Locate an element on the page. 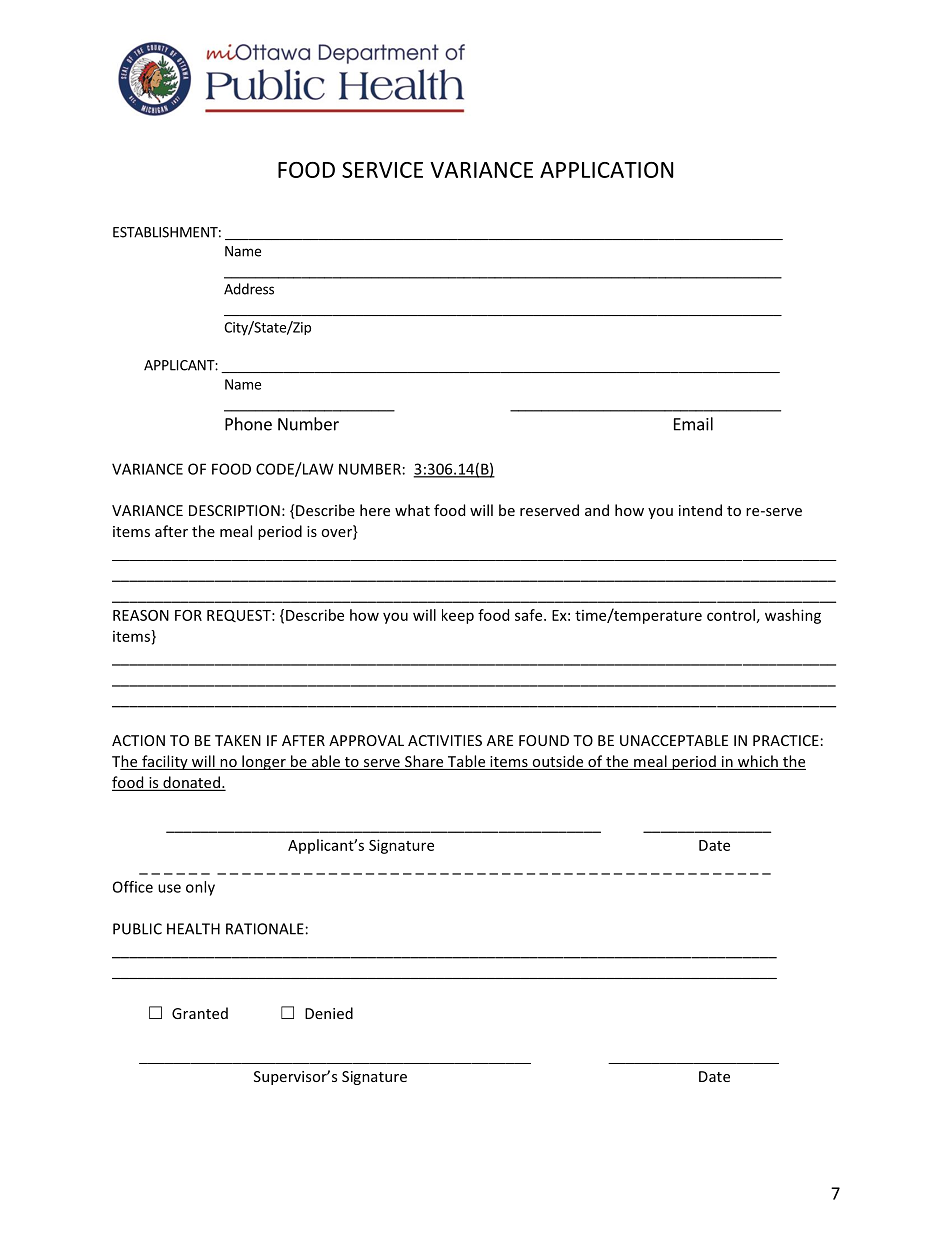 The height and width of the image is (1233, 952). Granted is located at coordinates (200, 1013).
